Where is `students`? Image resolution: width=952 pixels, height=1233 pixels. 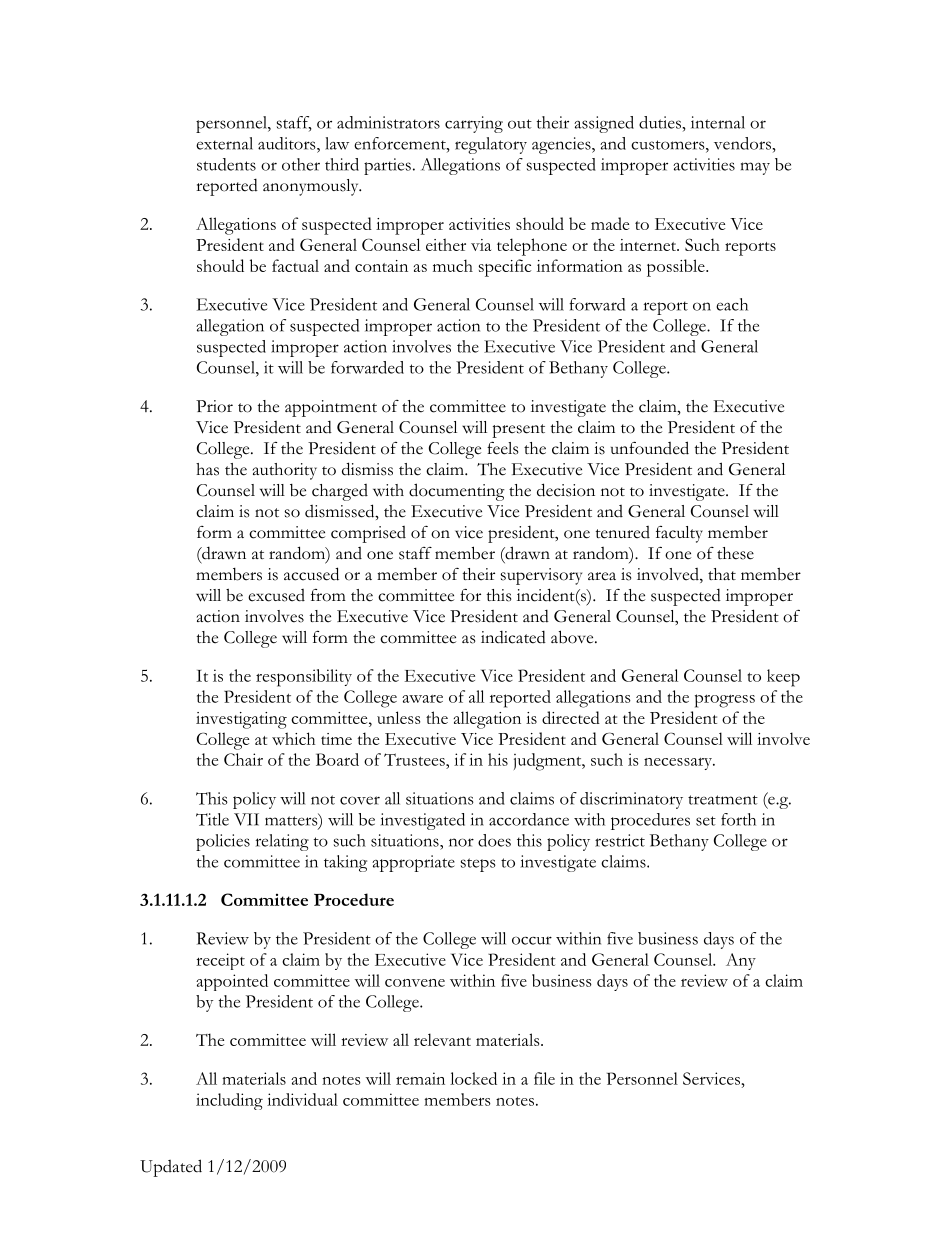
students is located at coordinates (226, 164).
